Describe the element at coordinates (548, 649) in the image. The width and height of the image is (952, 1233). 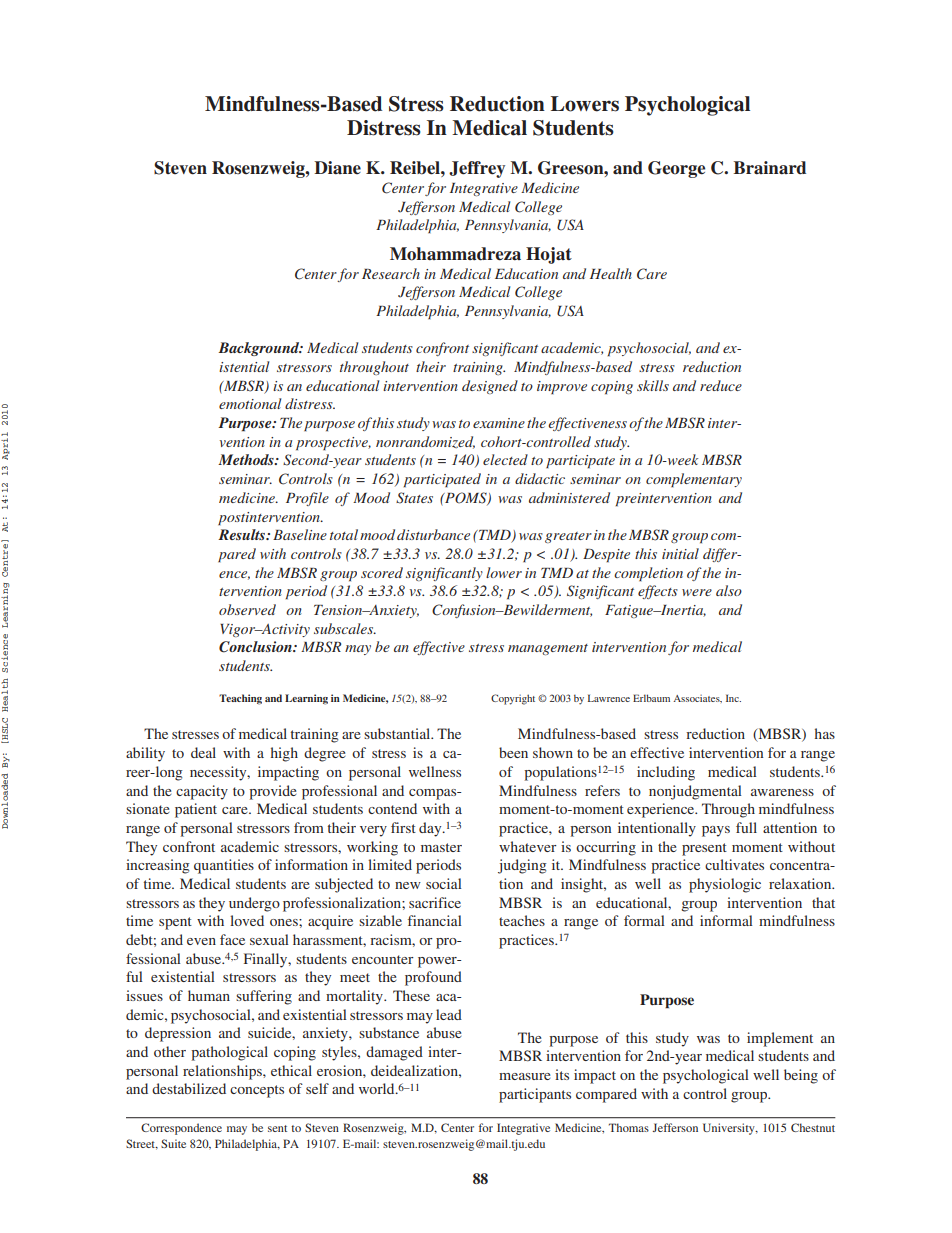
I see `management` at that location.
